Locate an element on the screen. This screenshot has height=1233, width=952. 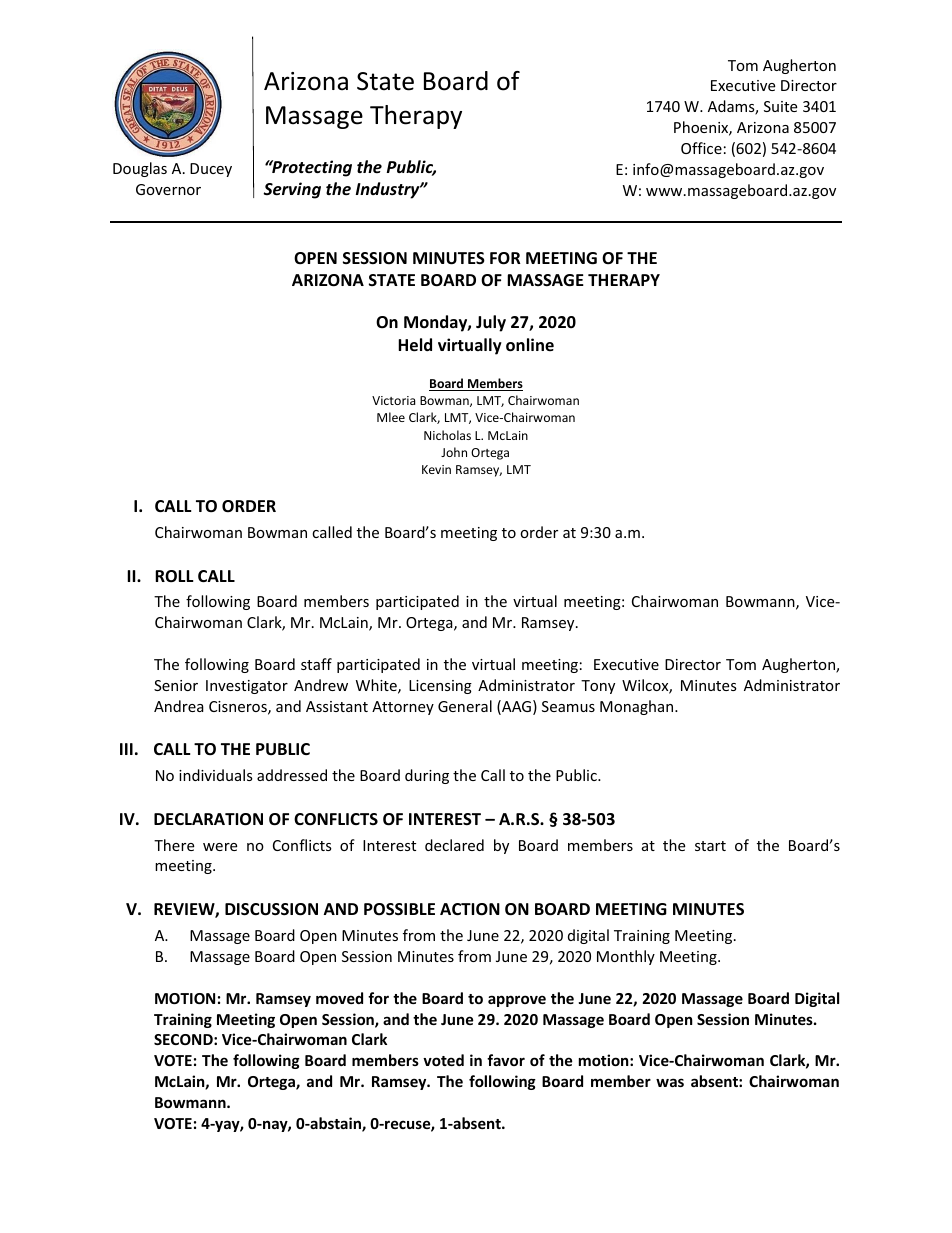
moved is located at coordinates (339, 998).
